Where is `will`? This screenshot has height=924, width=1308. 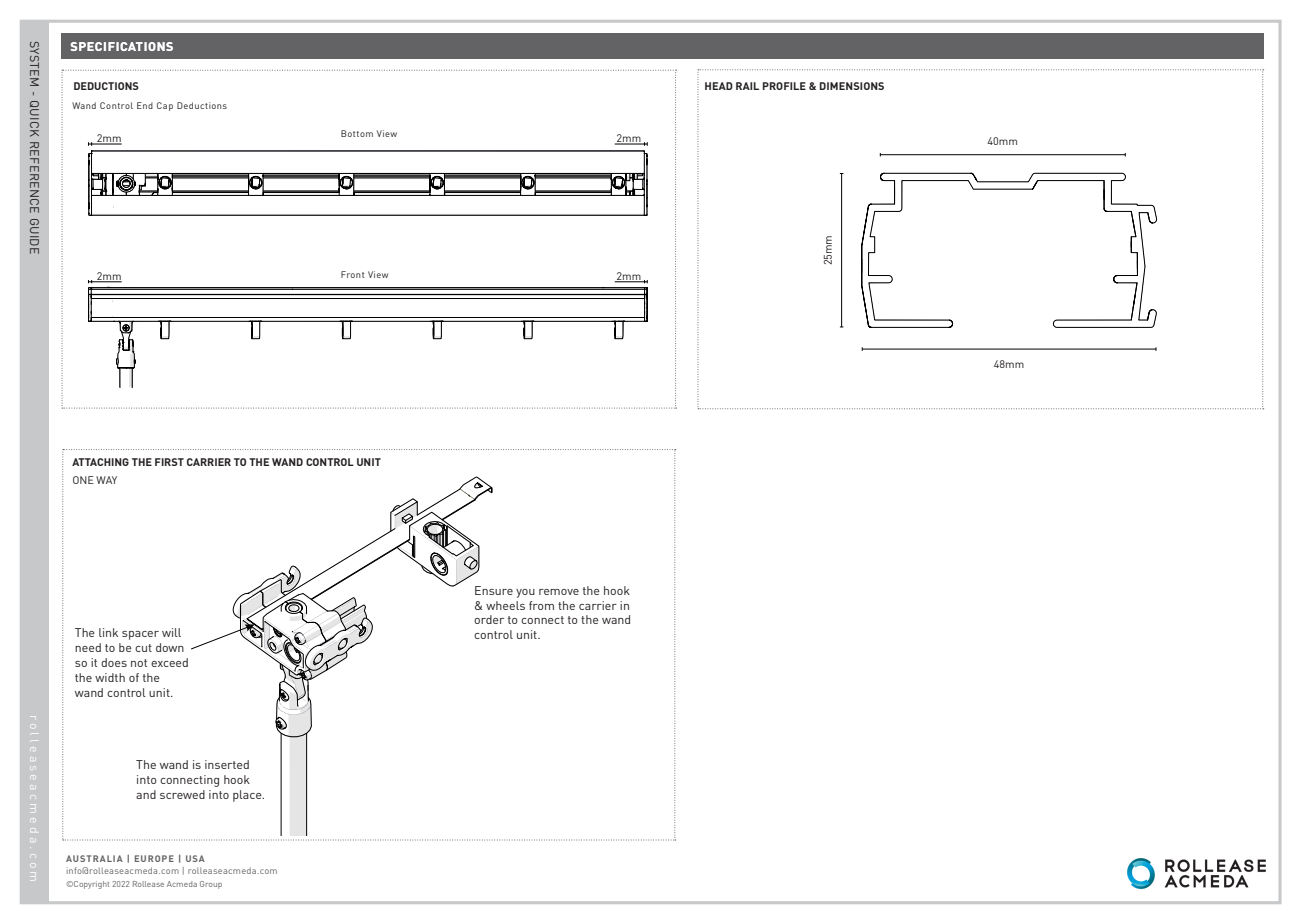 will is located at coordinates (171, 632).
